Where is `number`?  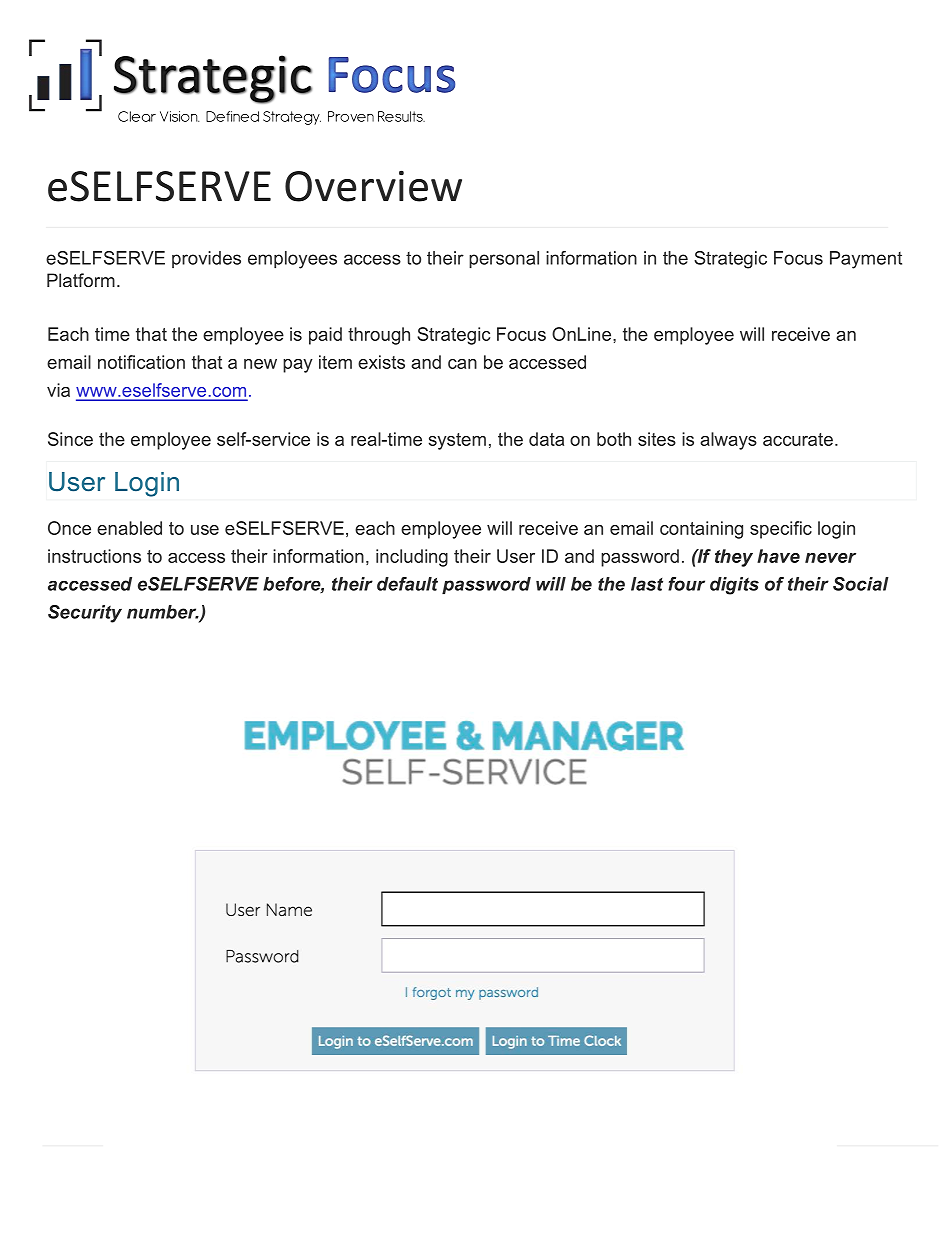 number is located at coordinates (163, 612).
